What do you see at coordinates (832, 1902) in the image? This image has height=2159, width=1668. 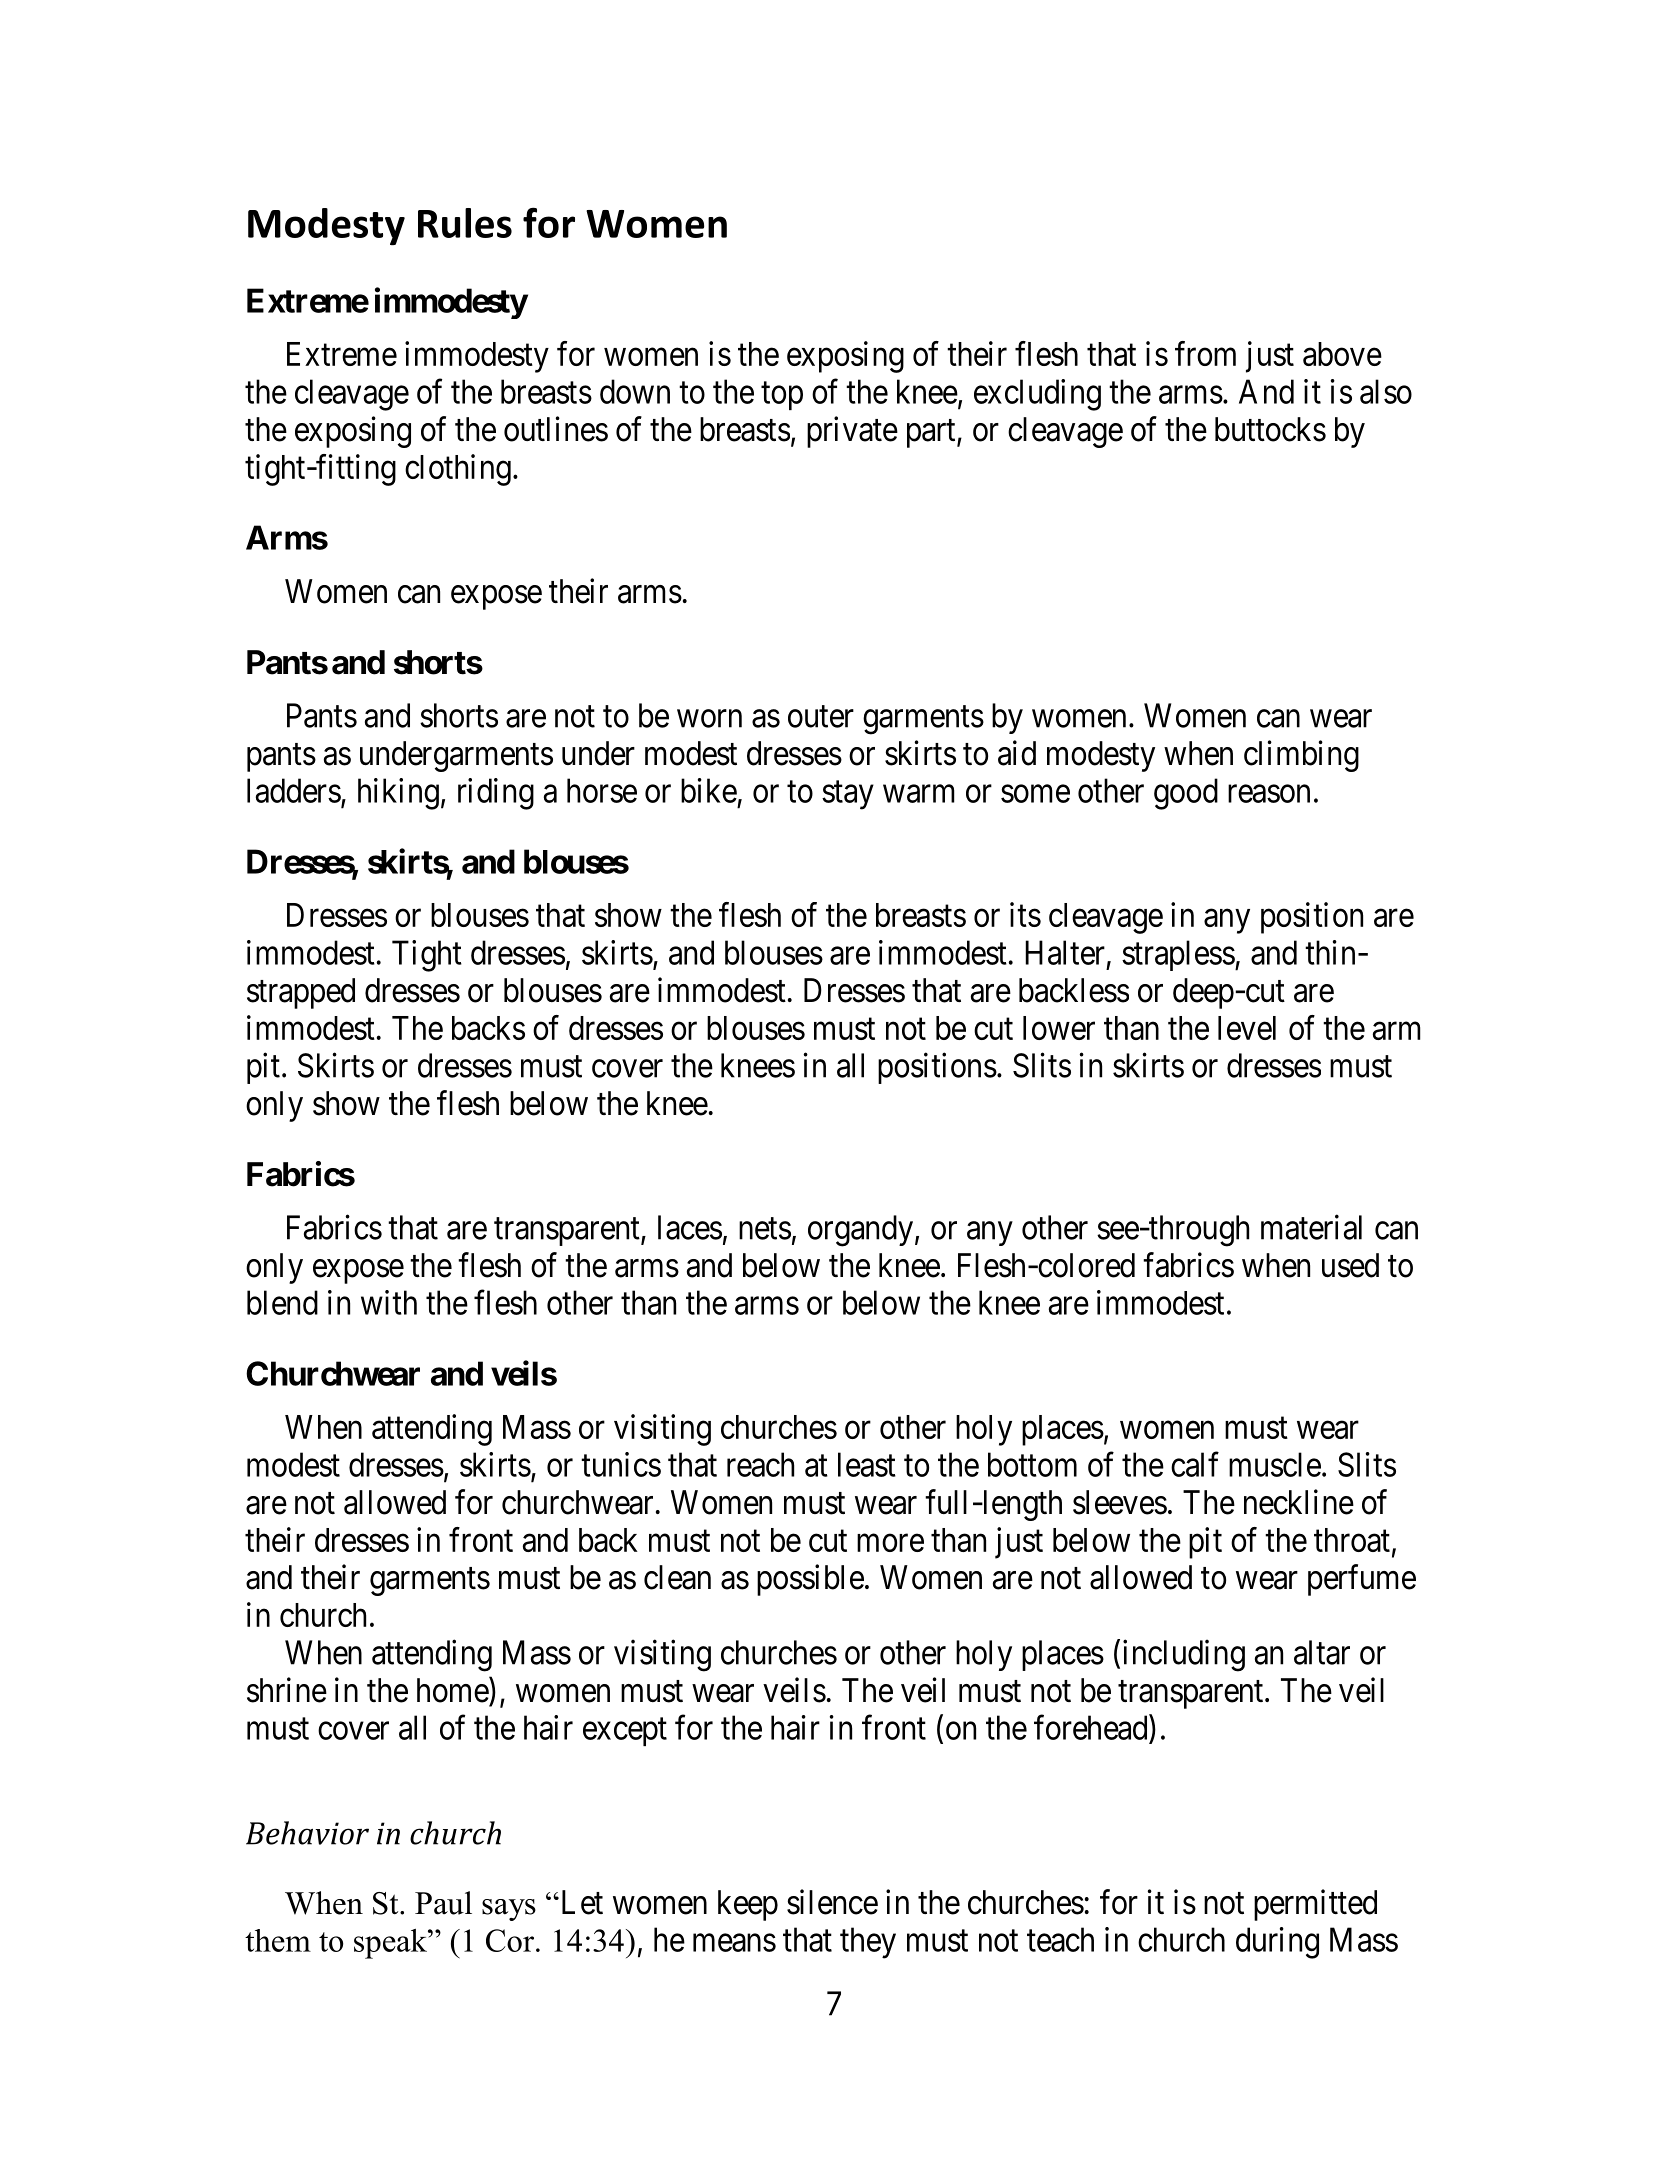 I see `silence` at bounding box center [832, 1902].
